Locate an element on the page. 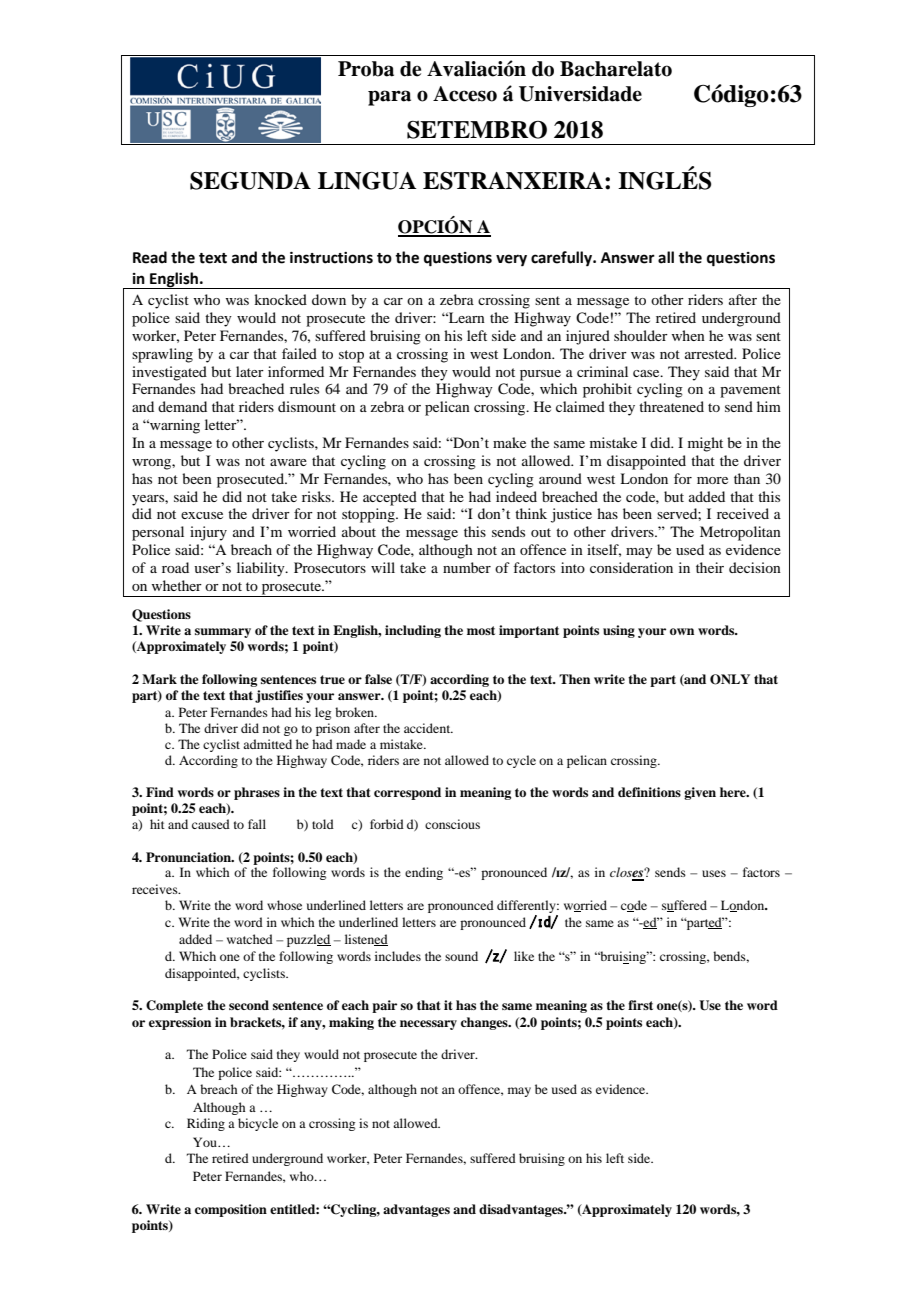 The image size is (924, 1308). when is located at coordinates (688, 335).
